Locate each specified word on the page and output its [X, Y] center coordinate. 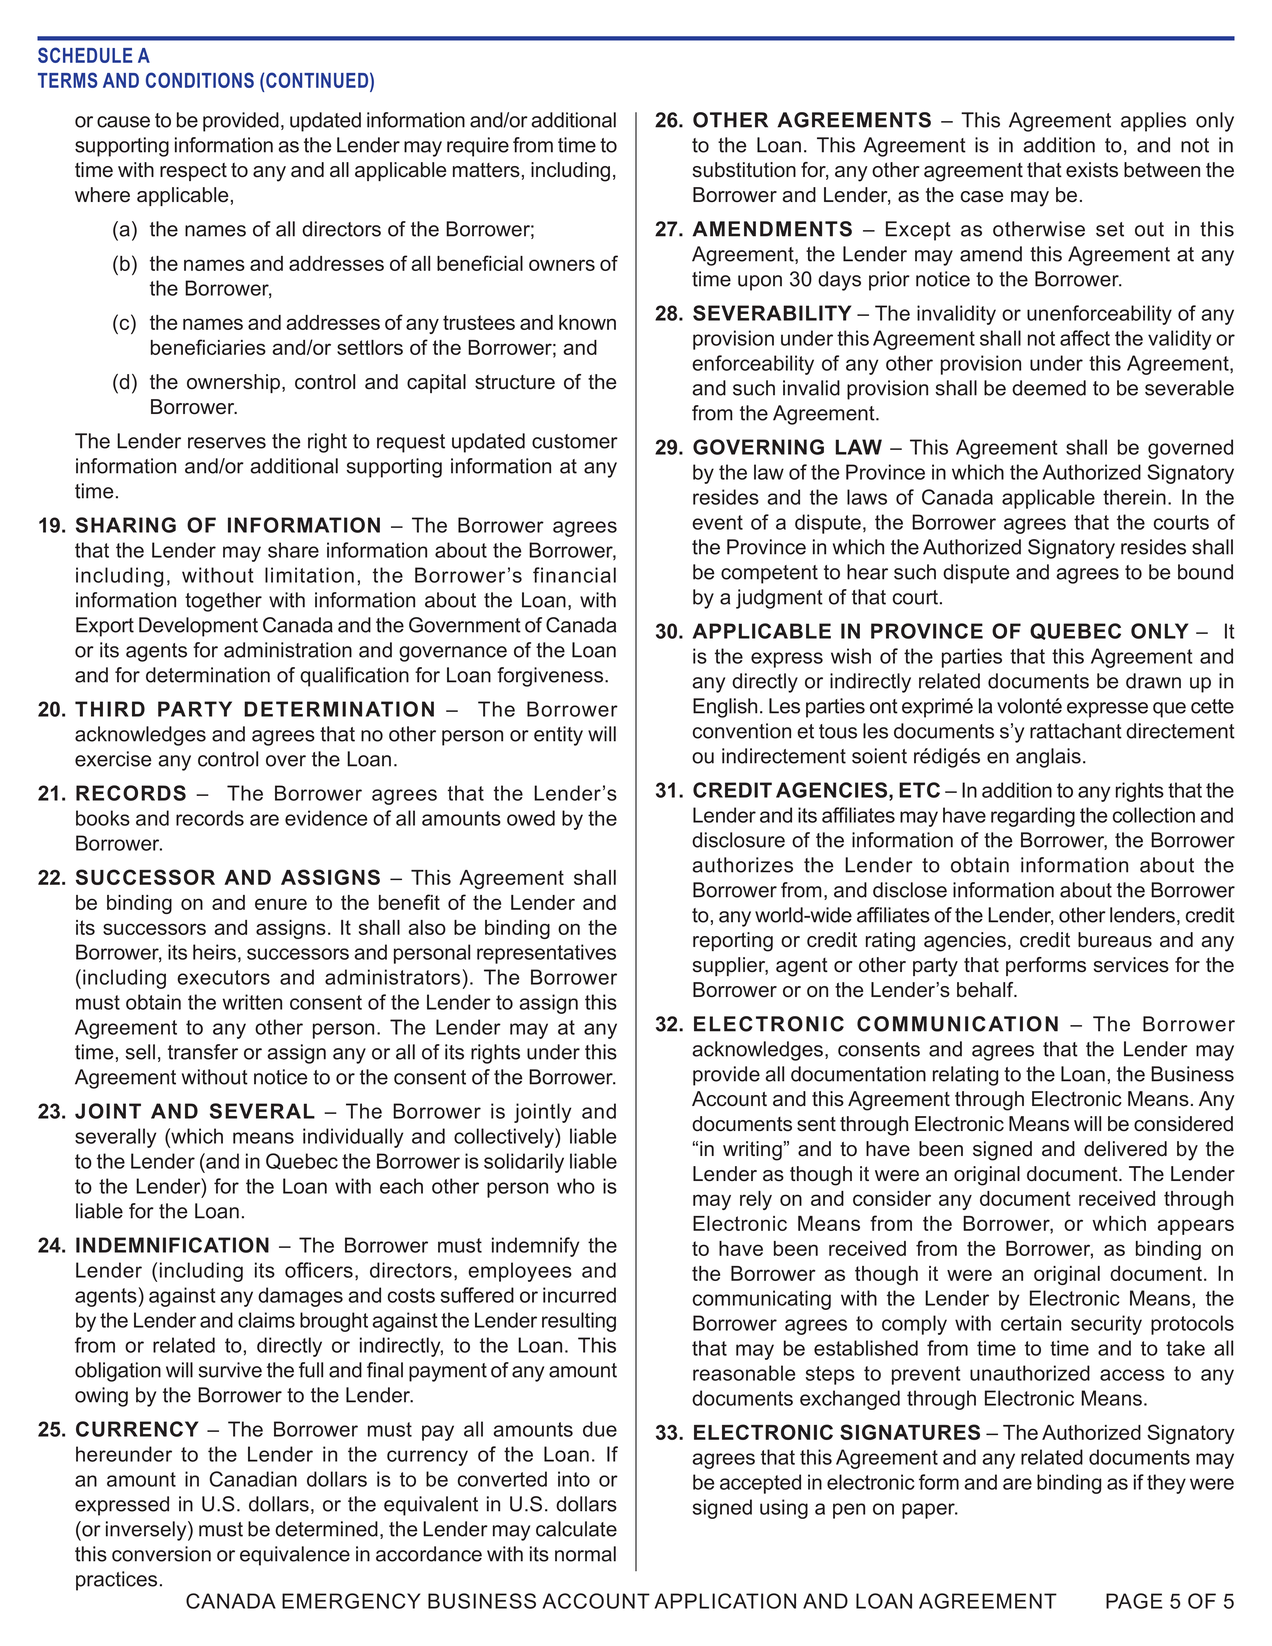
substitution [744, 170]
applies [1153, 122]
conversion [161, 1554]
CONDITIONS [200, 80]
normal [585, 1554]
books [103, 818]
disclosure [738, 840]
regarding [1033, 817]
